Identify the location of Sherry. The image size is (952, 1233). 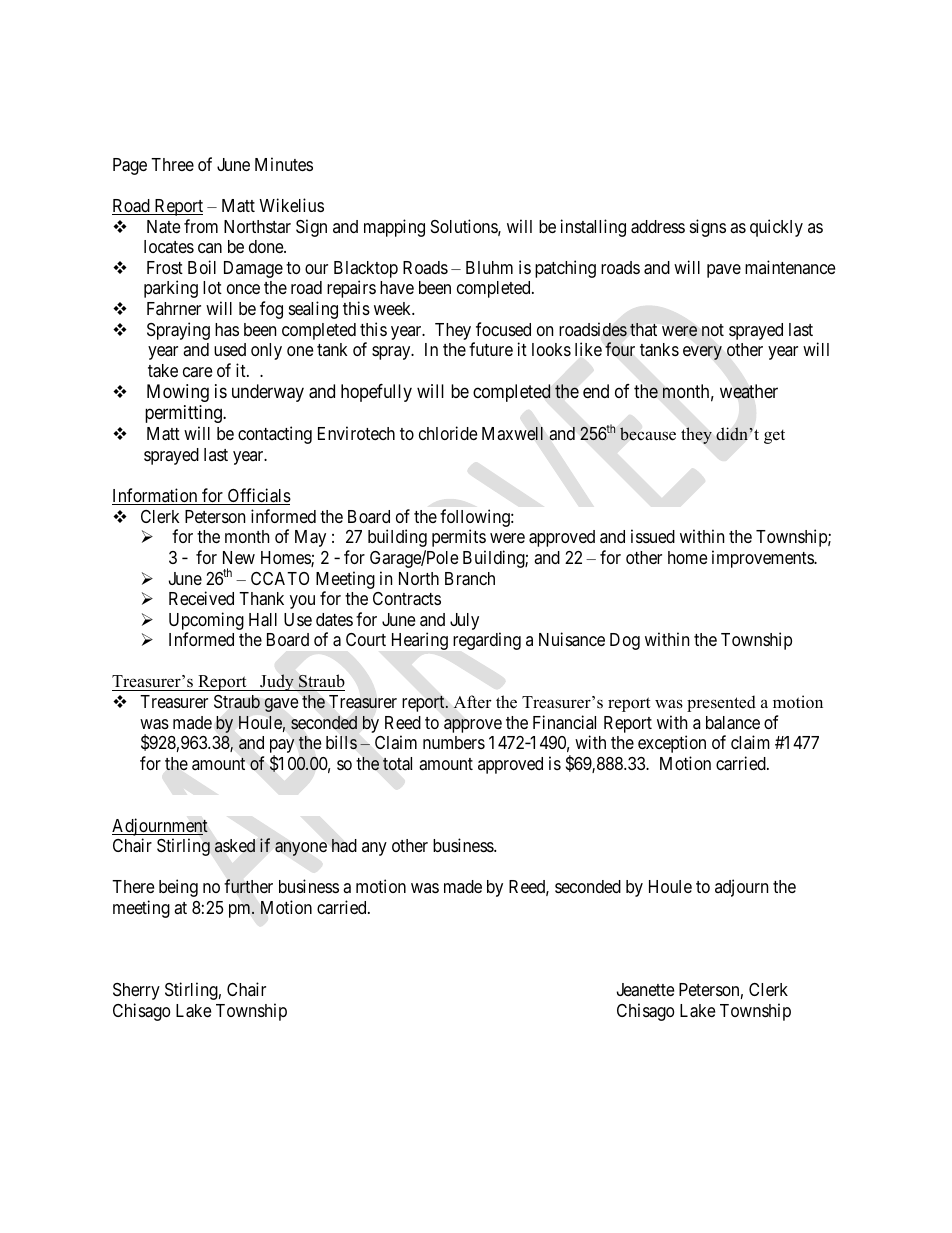
(136, 991).
